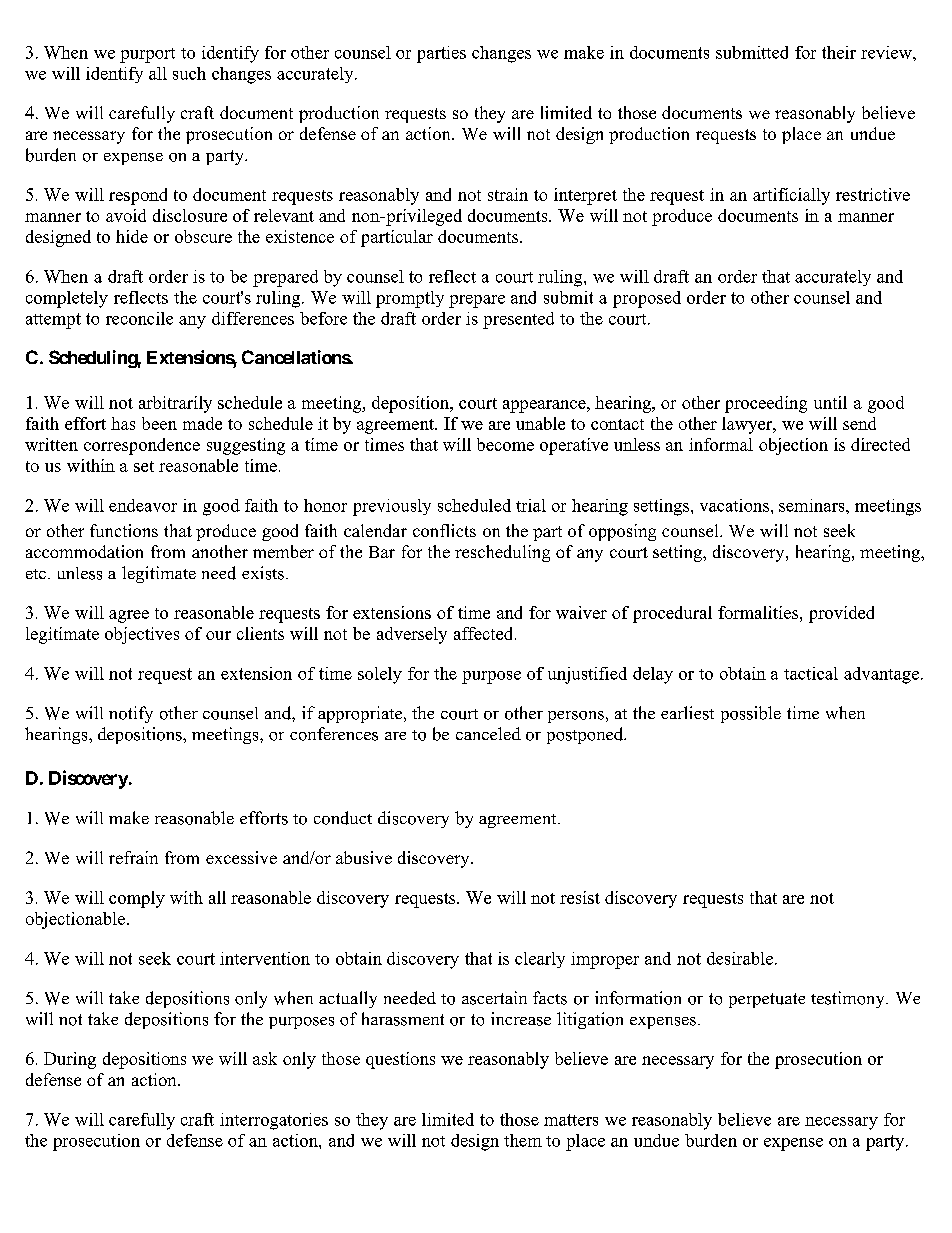 This screenshot has width=952, height=1233. What do you see at coordinates (758, 612) in the screenshot?
I see `formalities` at bounding box center [758, 612].
